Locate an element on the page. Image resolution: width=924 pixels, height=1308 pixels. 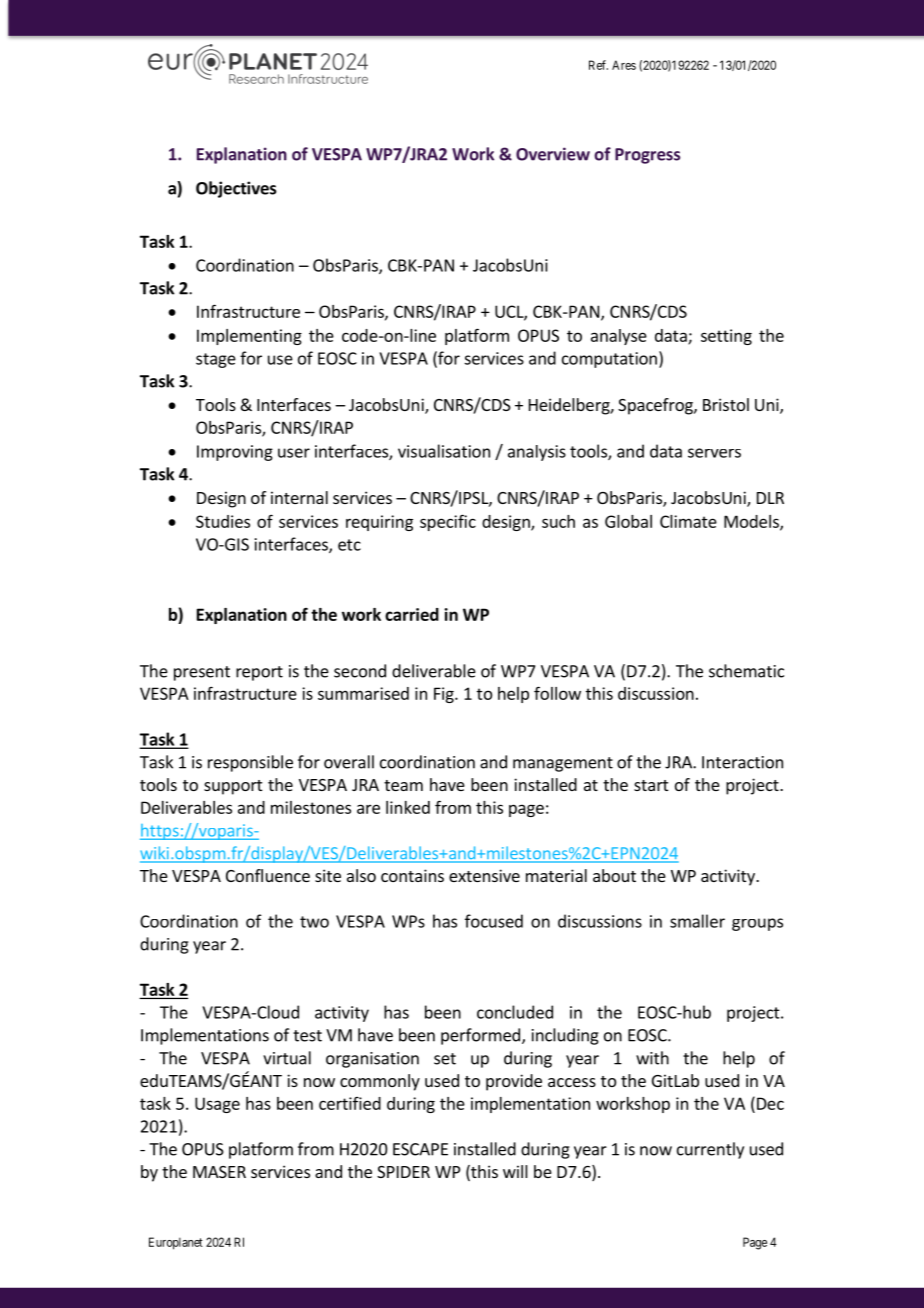
extensive is located at coordinates (484, 875).
